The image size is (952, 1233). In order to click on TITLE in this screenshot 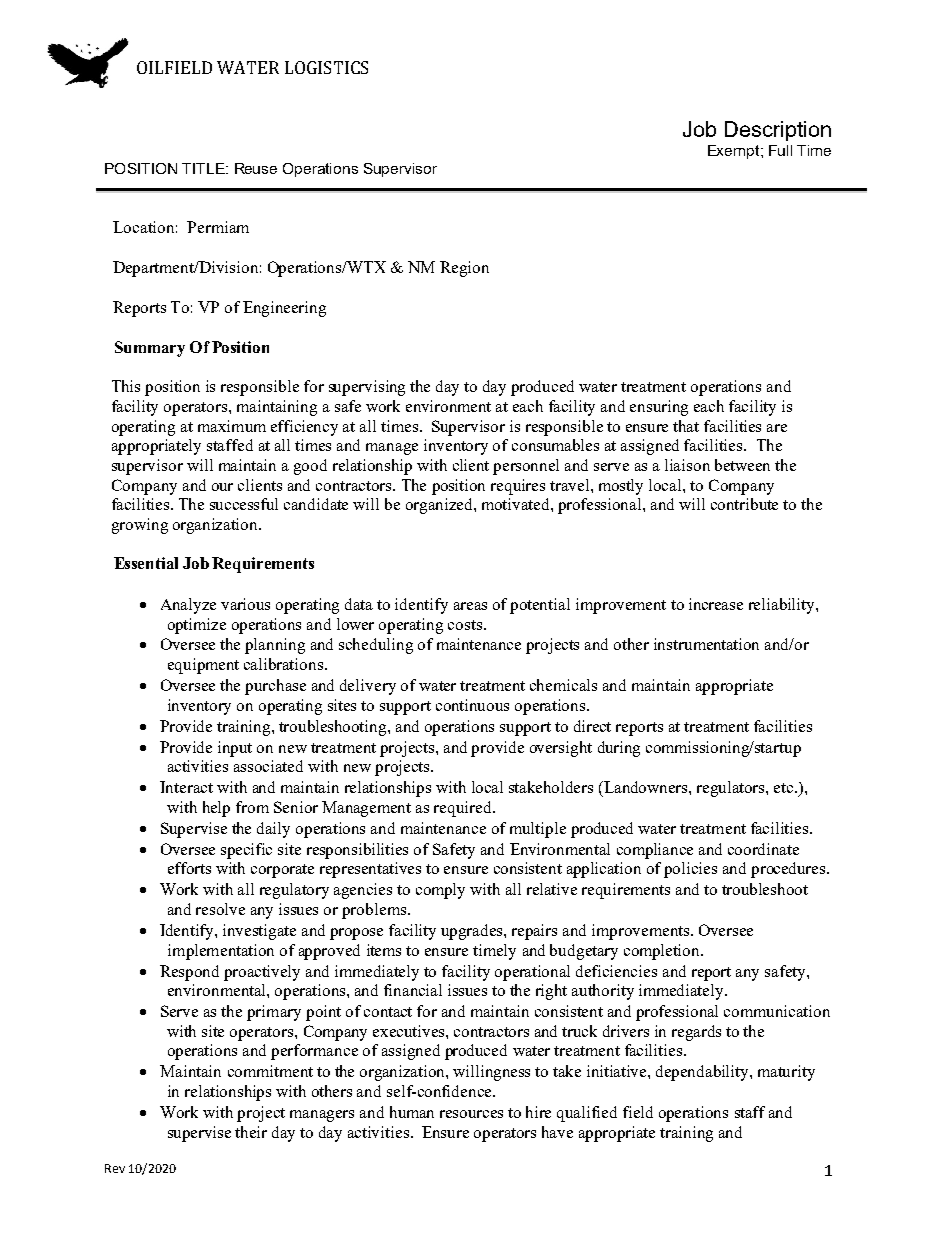, I will do `click(204, 168)`.
